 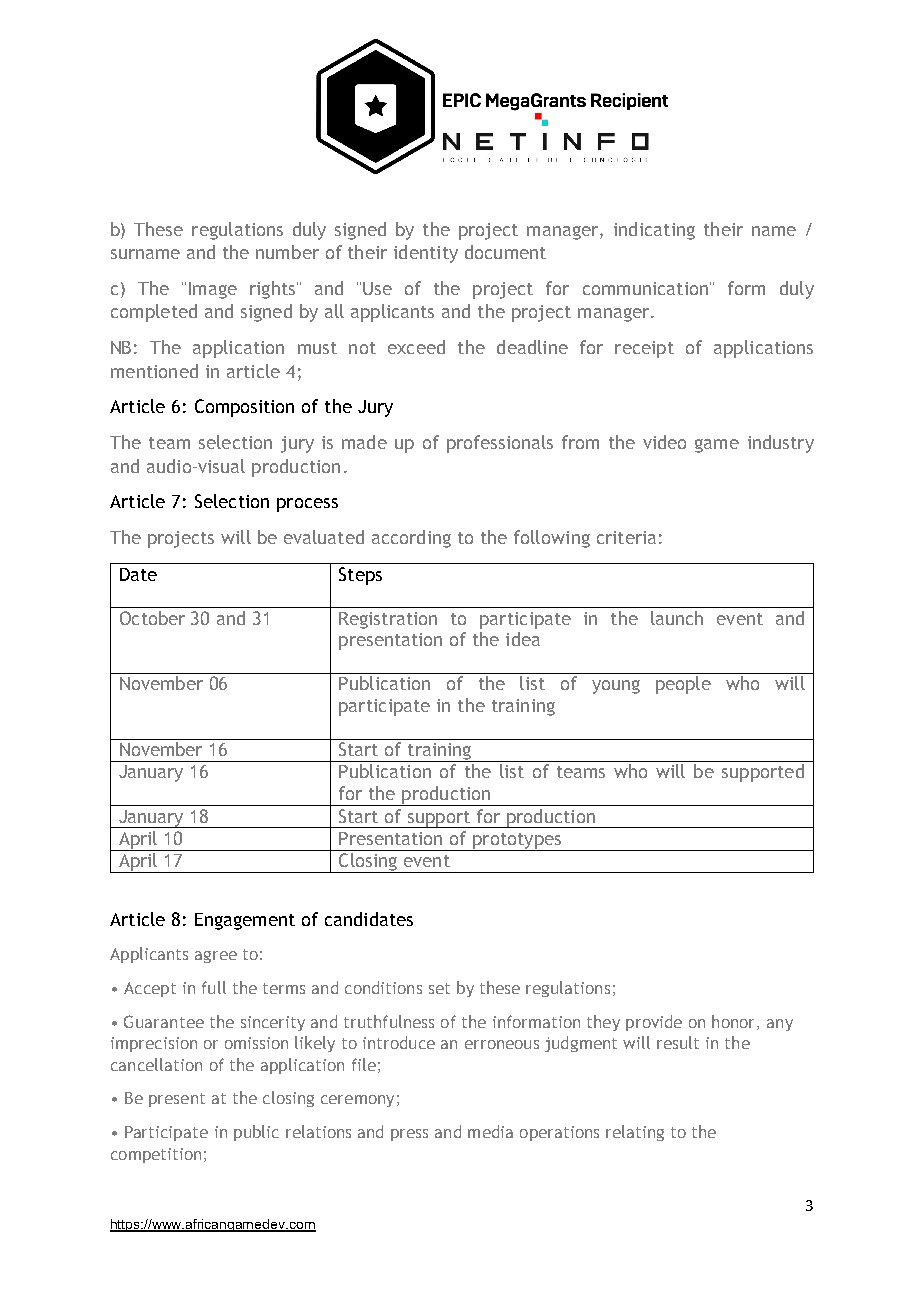 What do you see at coordinates (324, 537) in the page?
I see `evaluated` at bounding box center [324, 537].
